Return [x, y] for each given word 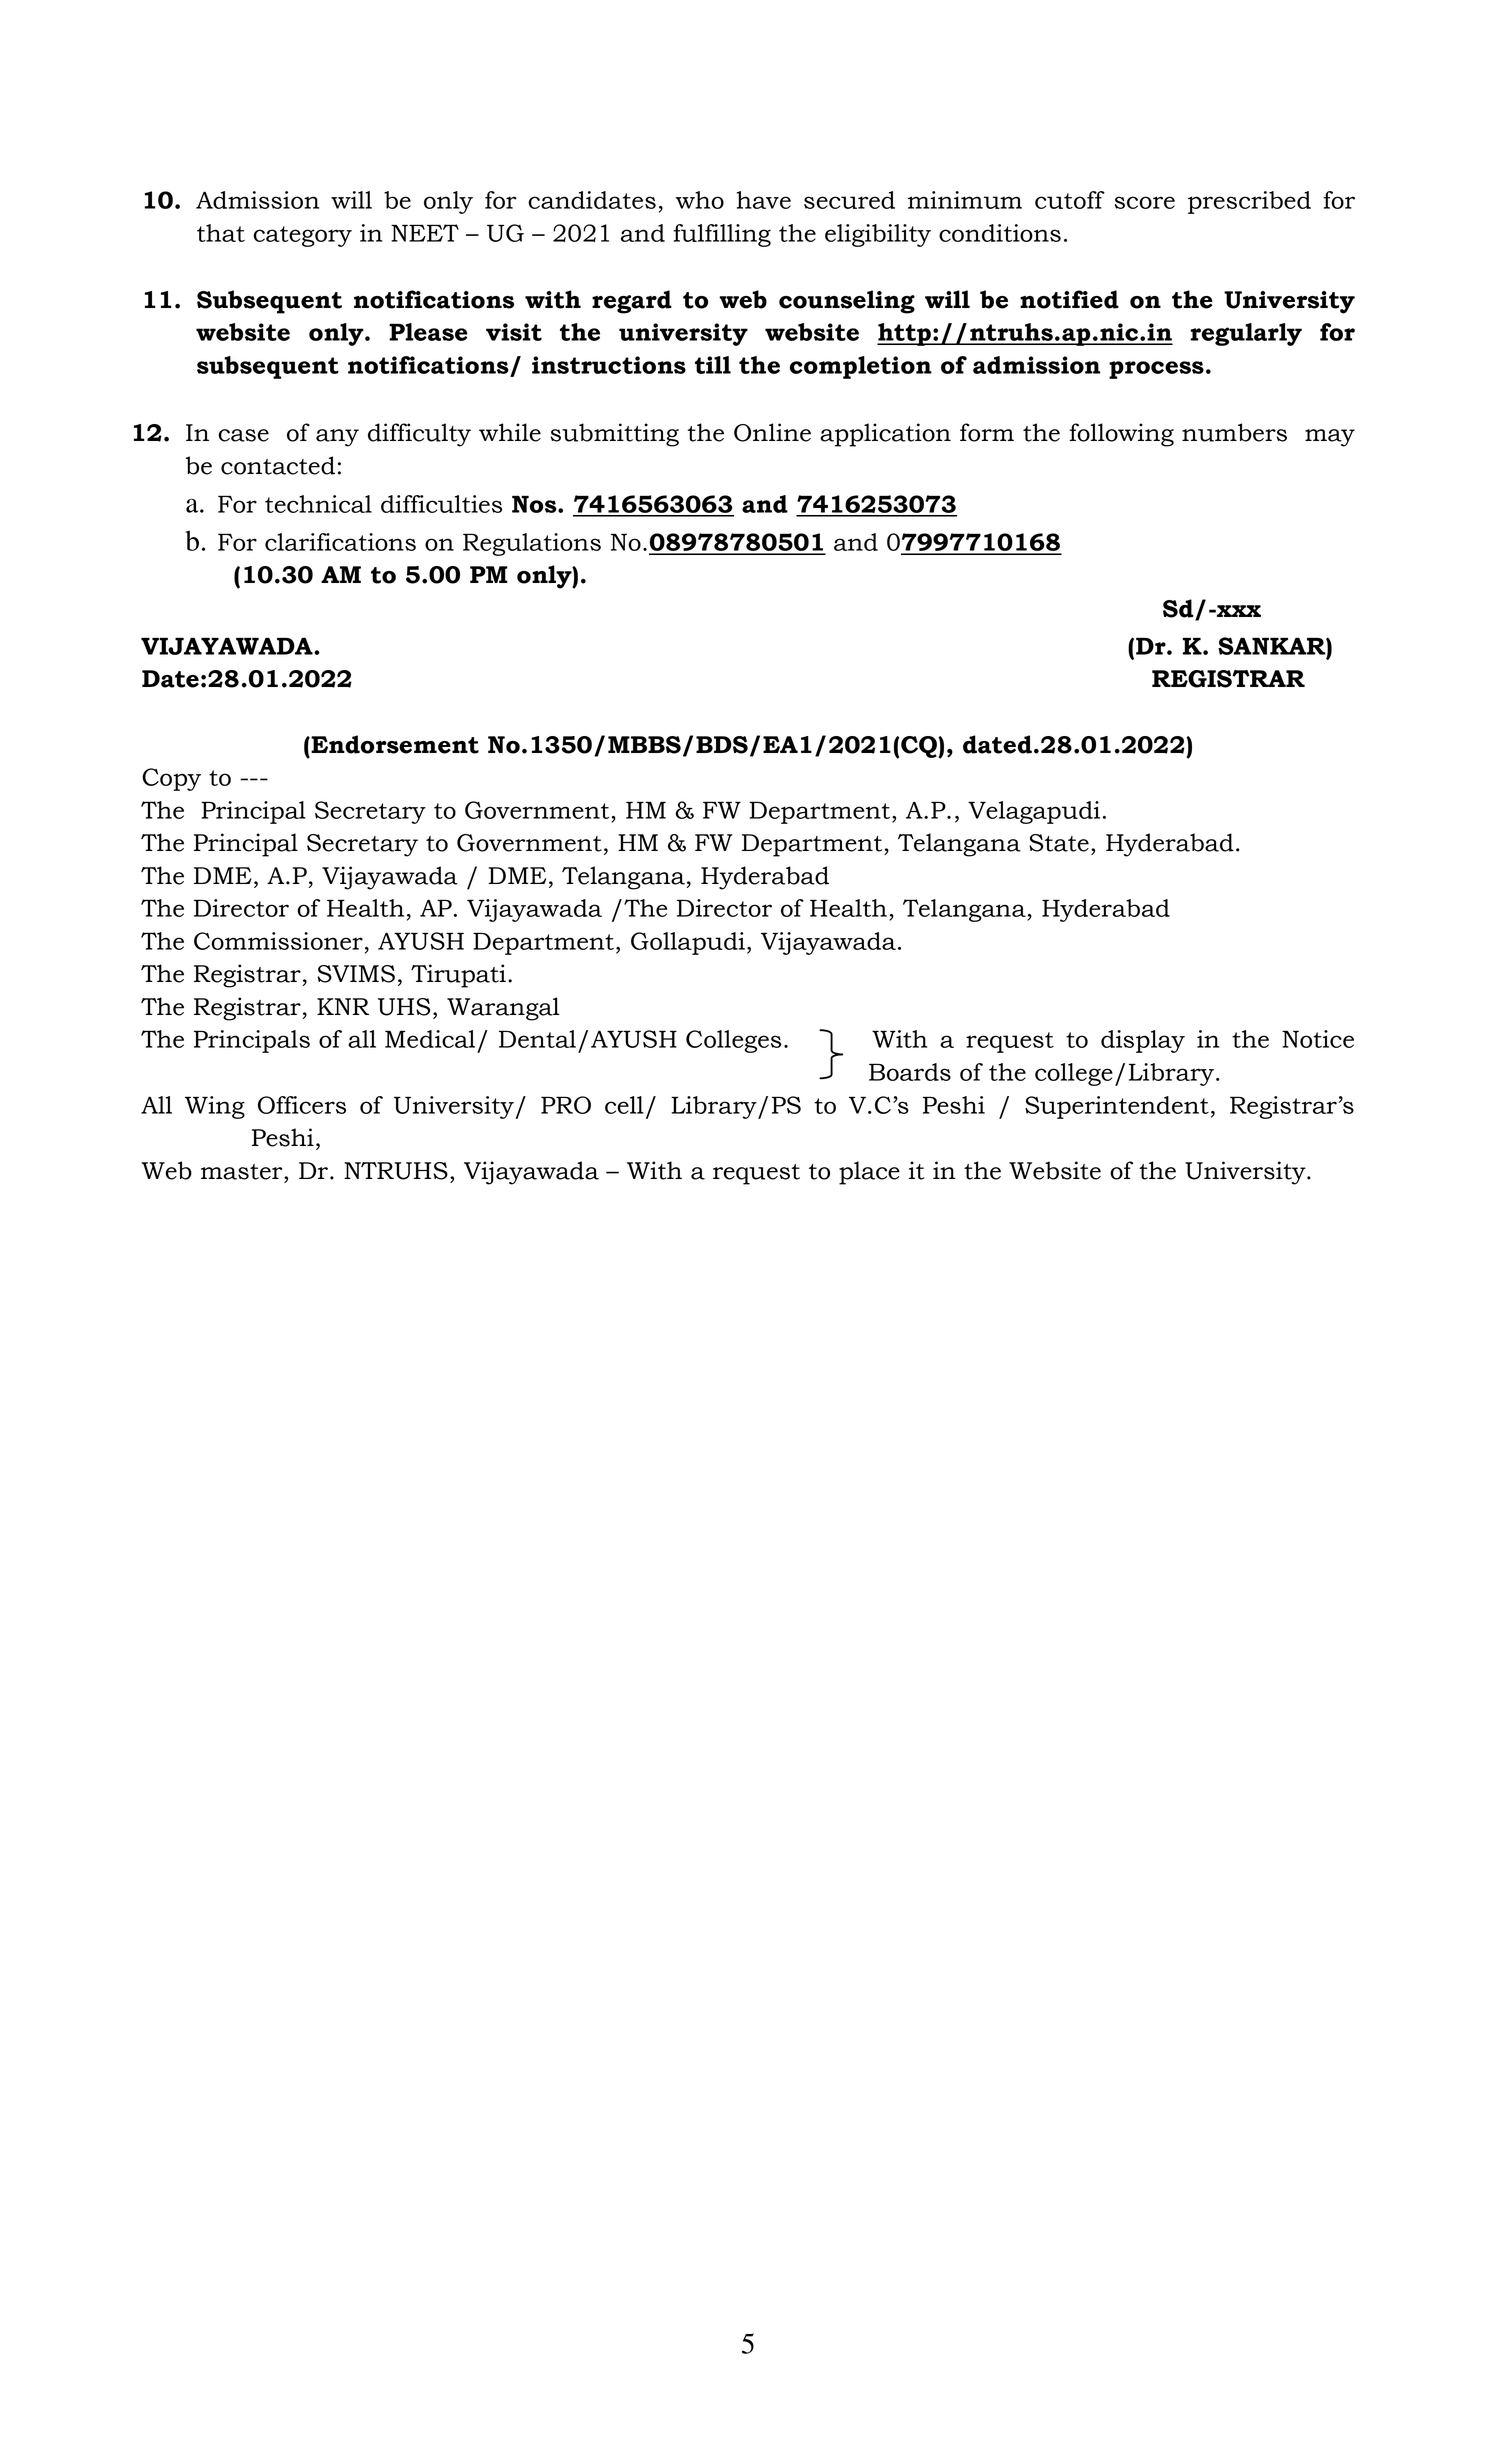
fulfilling [722, 235]
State [1059, 843]
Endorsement [394, 744]
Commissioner [278, 941]
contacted [278, 465]
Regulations [532, 544]
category [302, 236]
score [1144, 202]
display [1143, 1041]
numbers [1234, 432]
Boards [910, 1072]
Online [772, 432]
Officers [302, 1105]
